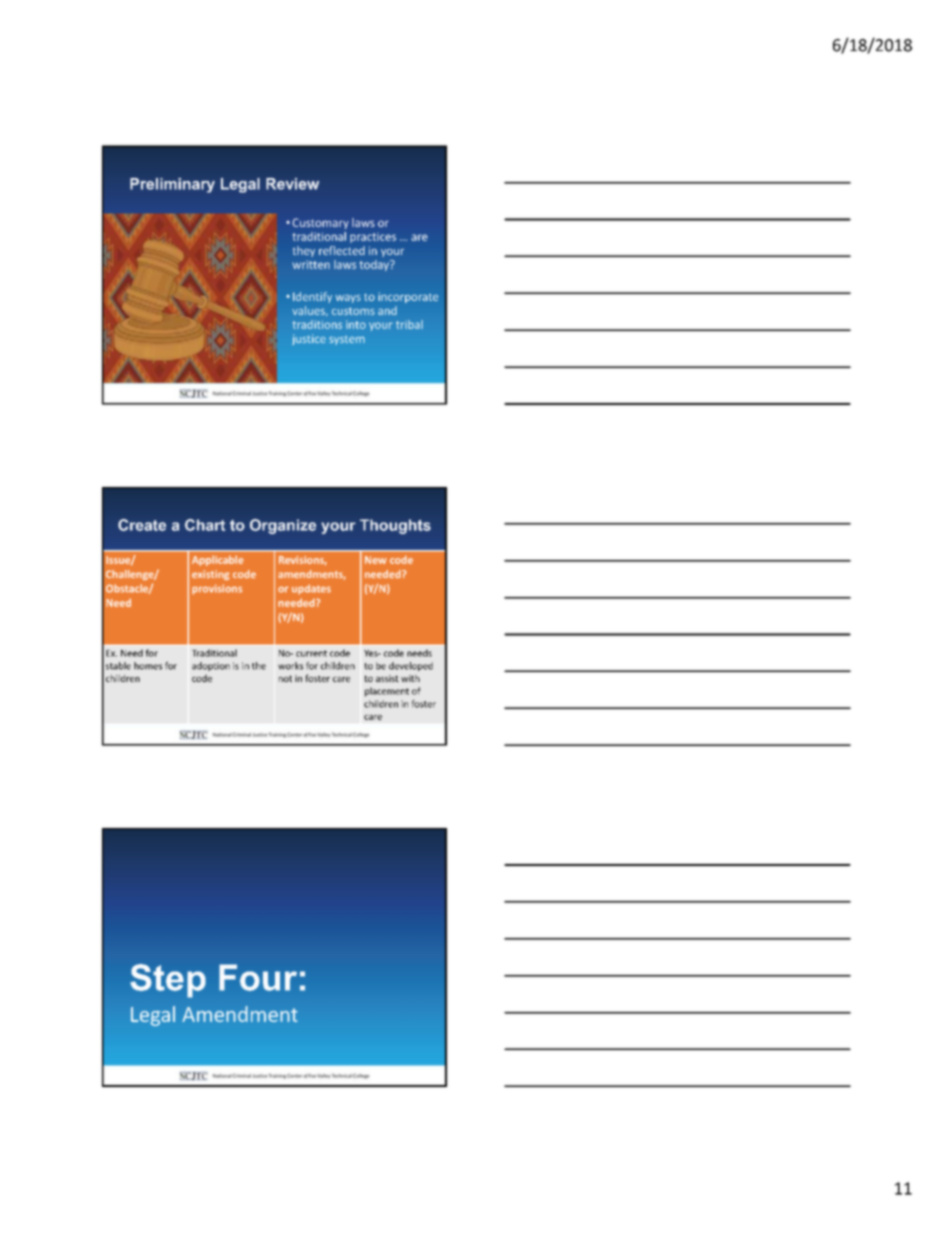 This screenshot has width=952, height=1233. What do you see at coordinates (172, 185) in the screenshot?
I see `Preliminary` at bounding box center [172, 185].
